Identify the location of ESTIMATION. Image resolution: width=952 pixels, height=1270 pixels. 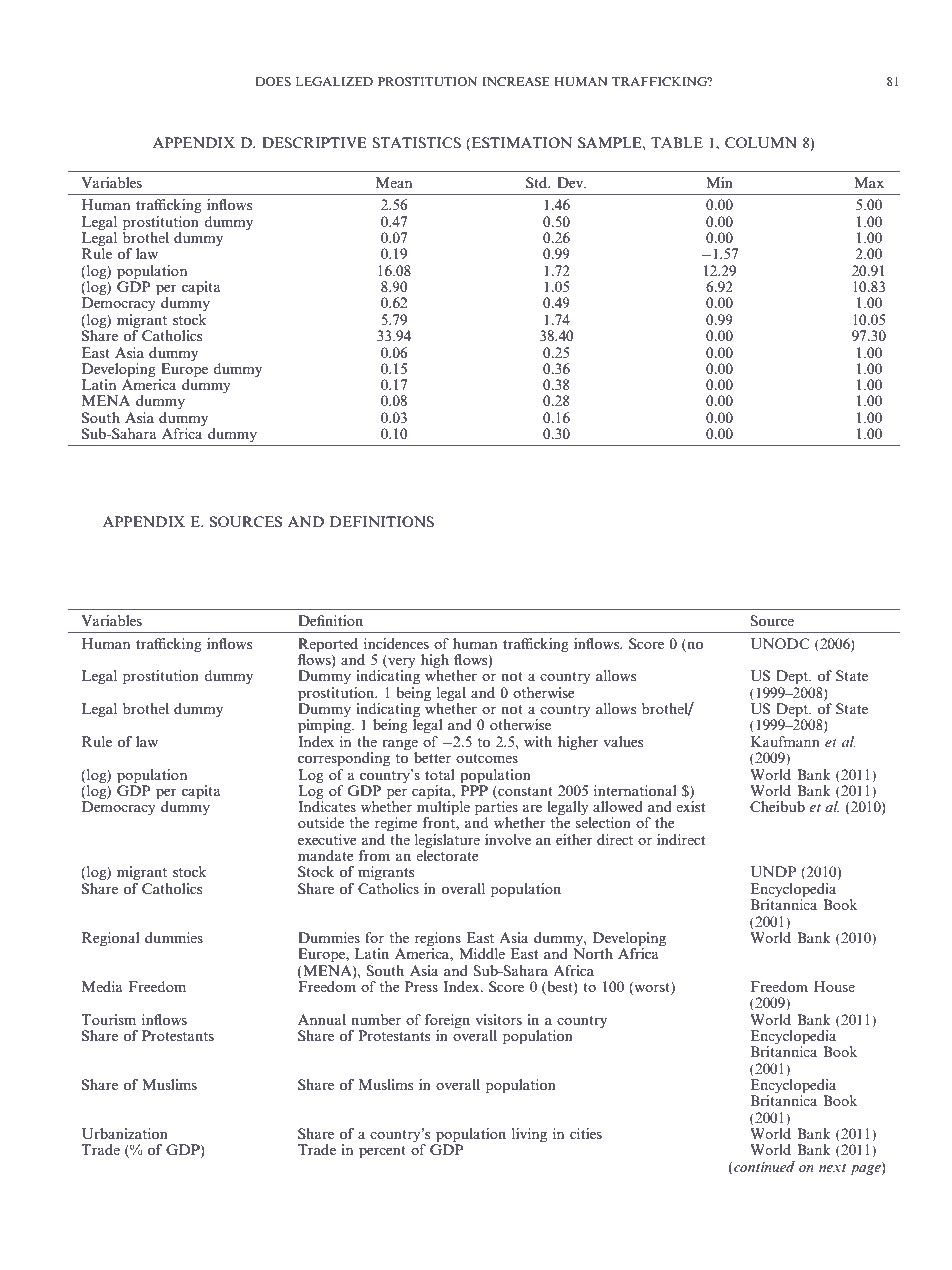
(522, 142).
